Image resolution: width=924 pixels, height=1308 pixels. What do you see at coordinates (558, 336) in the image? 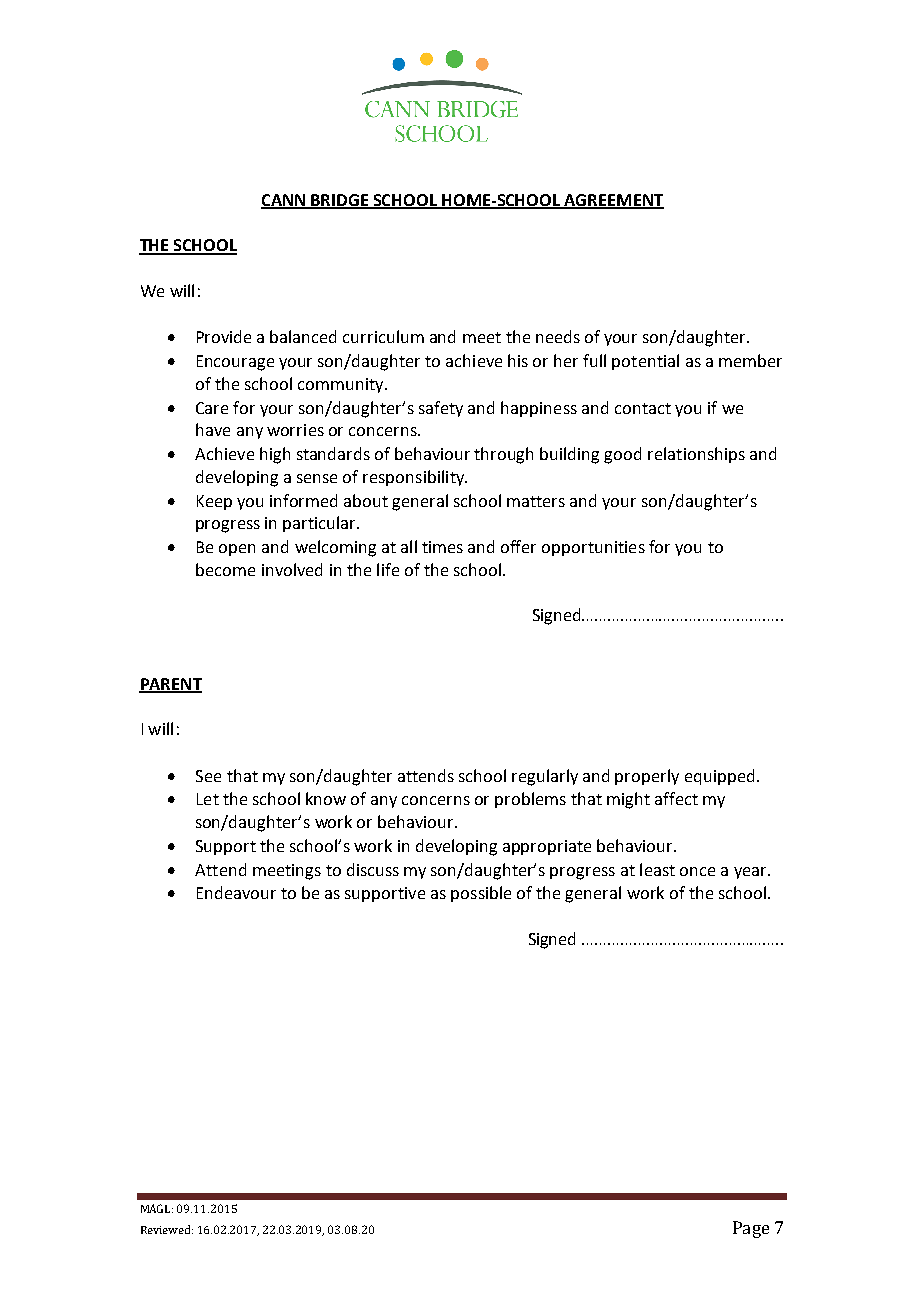
I see `needs` at bounding box center [558, 336].
